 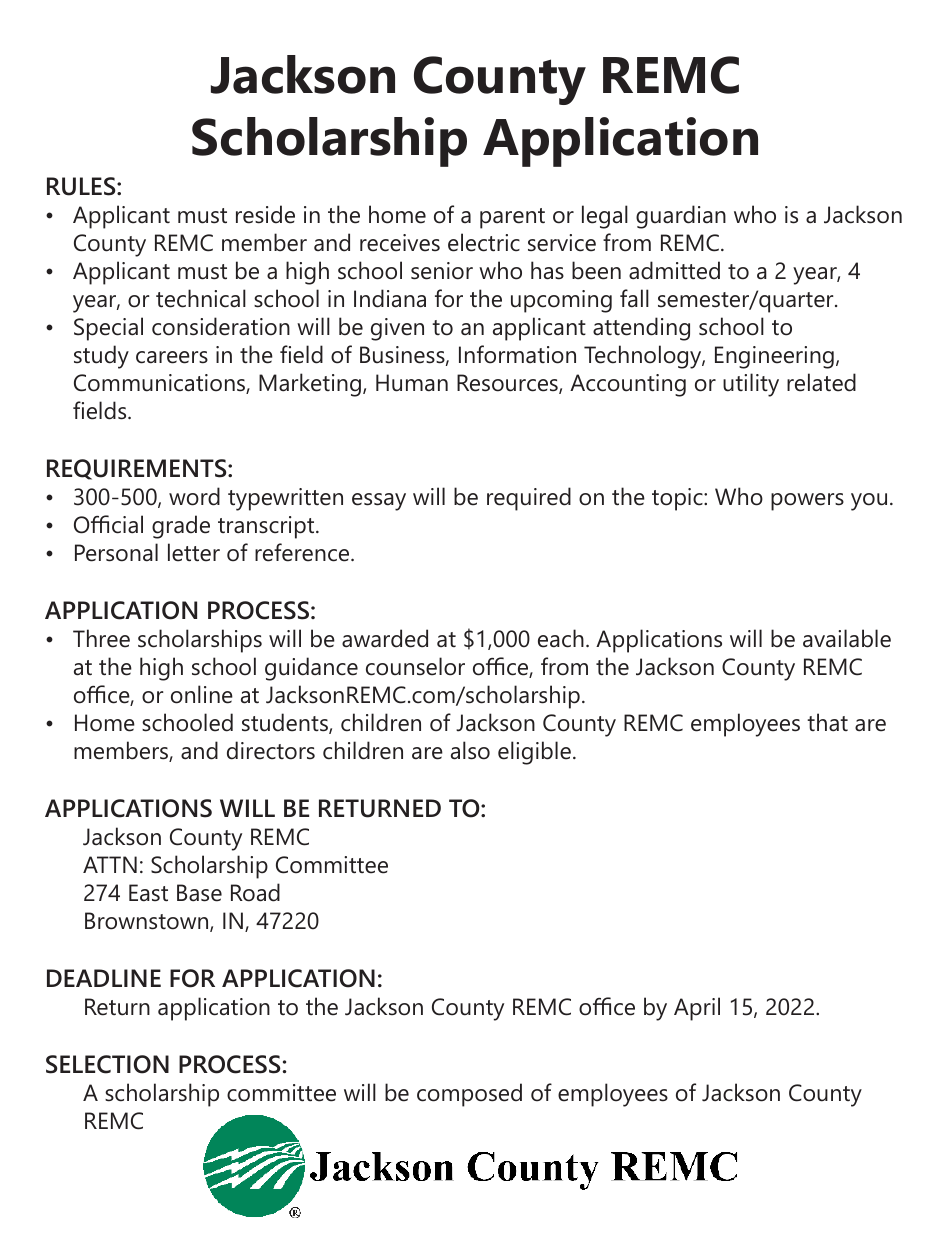 I want to click on available, so click(x=847, y=638).
